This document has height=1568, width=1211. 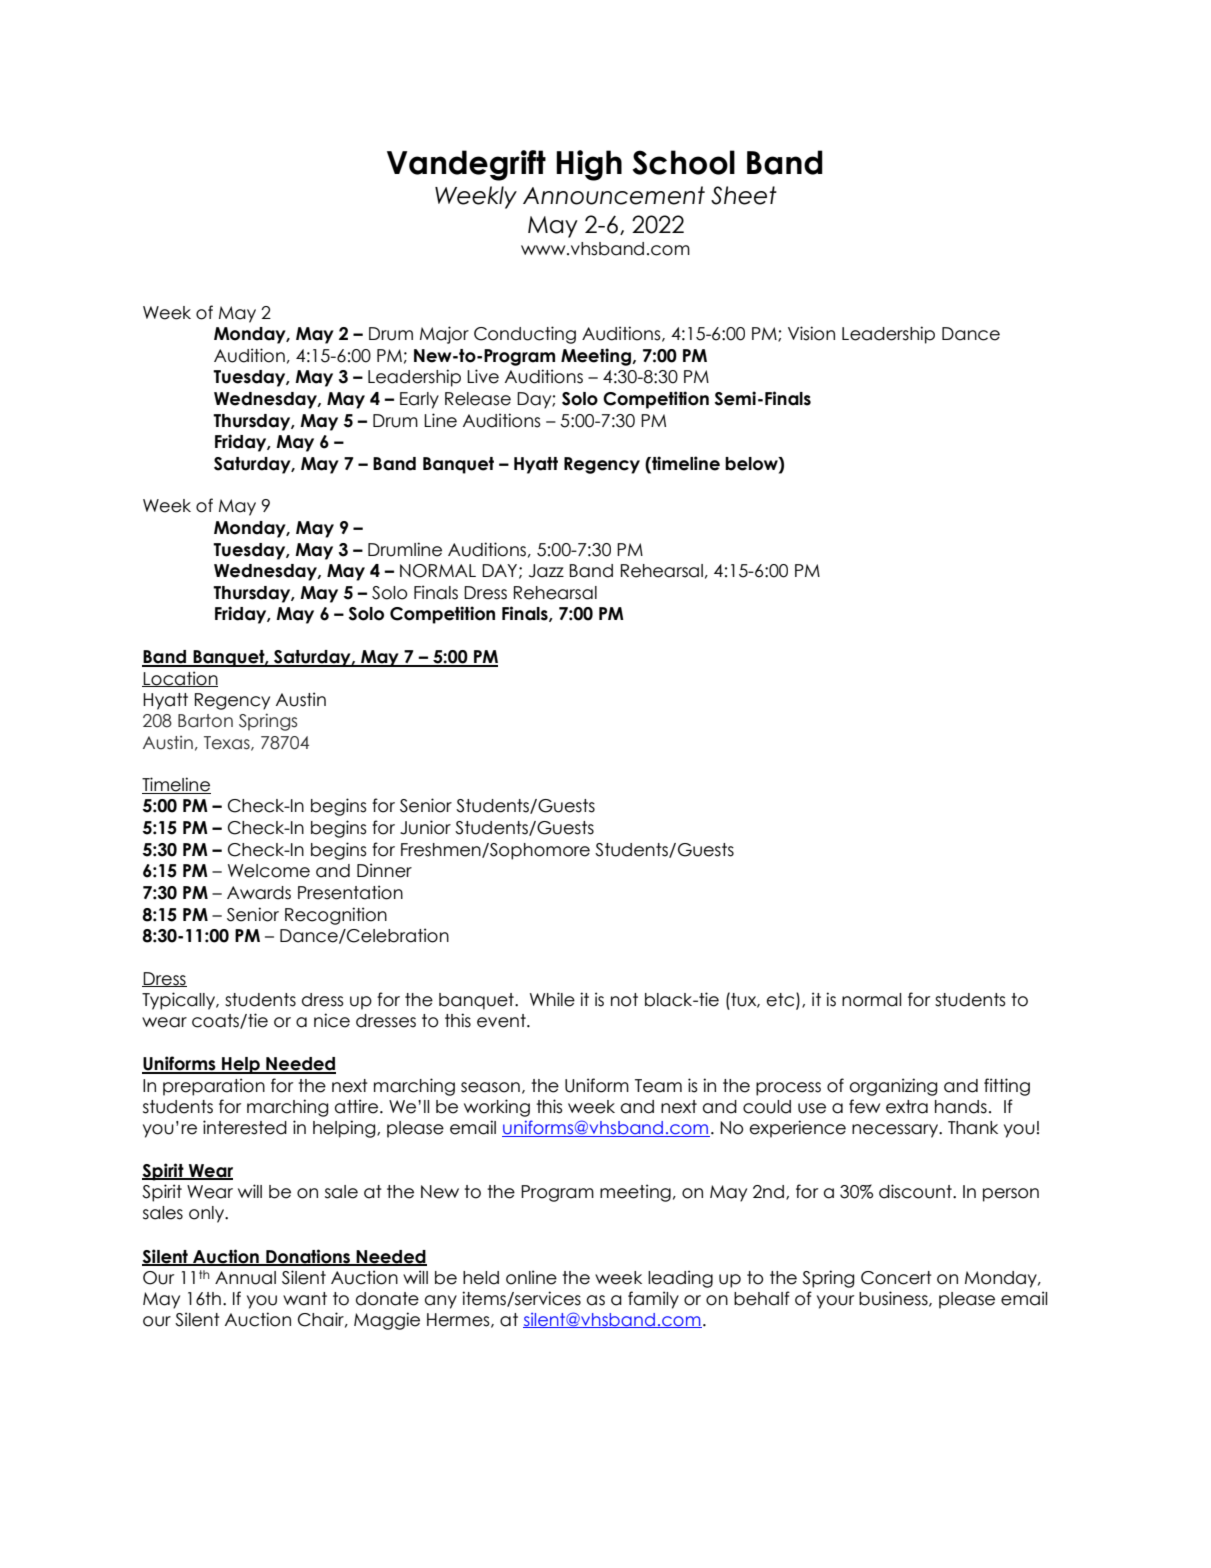 I want to click on Vision, so click(x=811, y=333).
